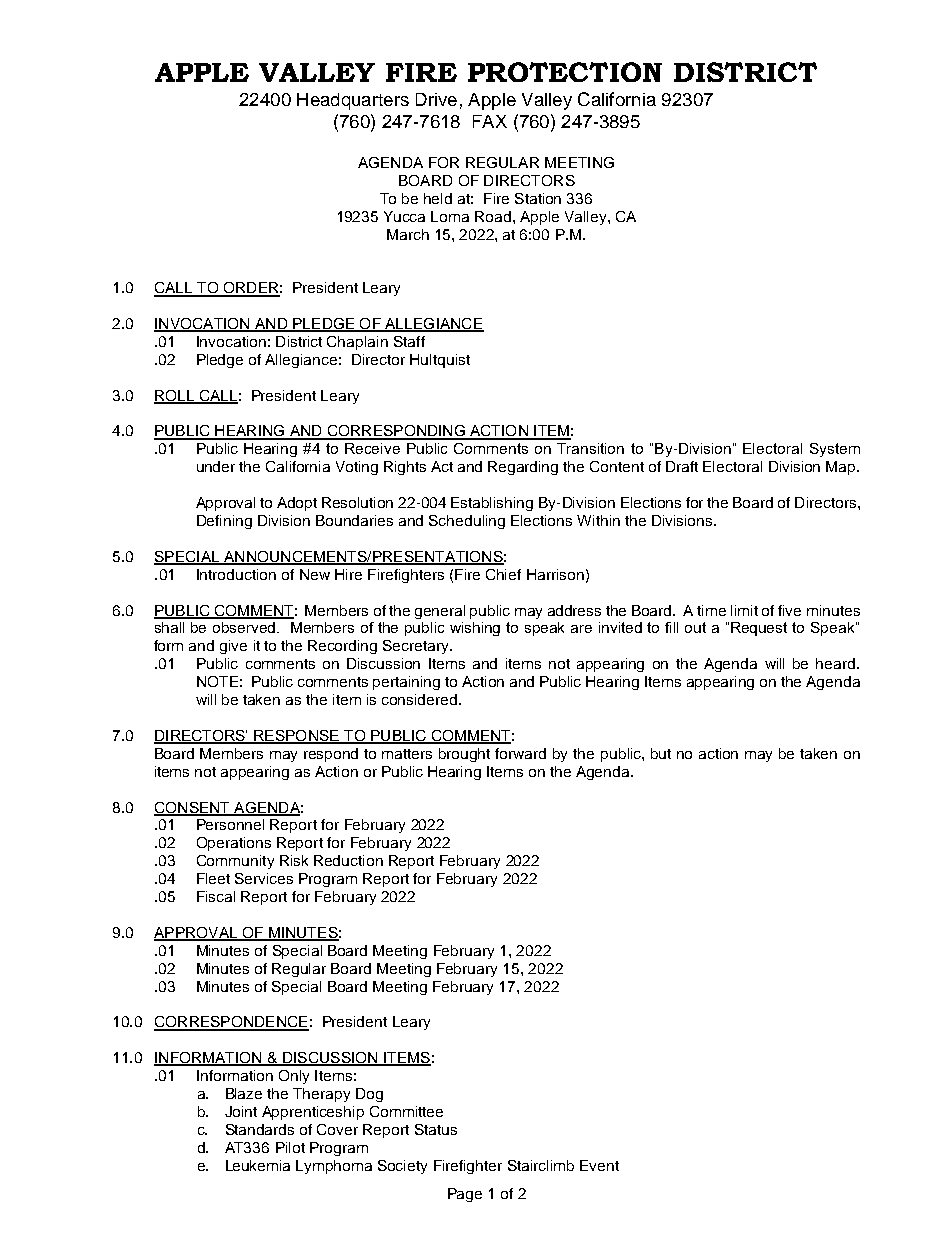  Describe the element at coordinates (599, 1165) in the screenshot. I see `Event` at that location.
